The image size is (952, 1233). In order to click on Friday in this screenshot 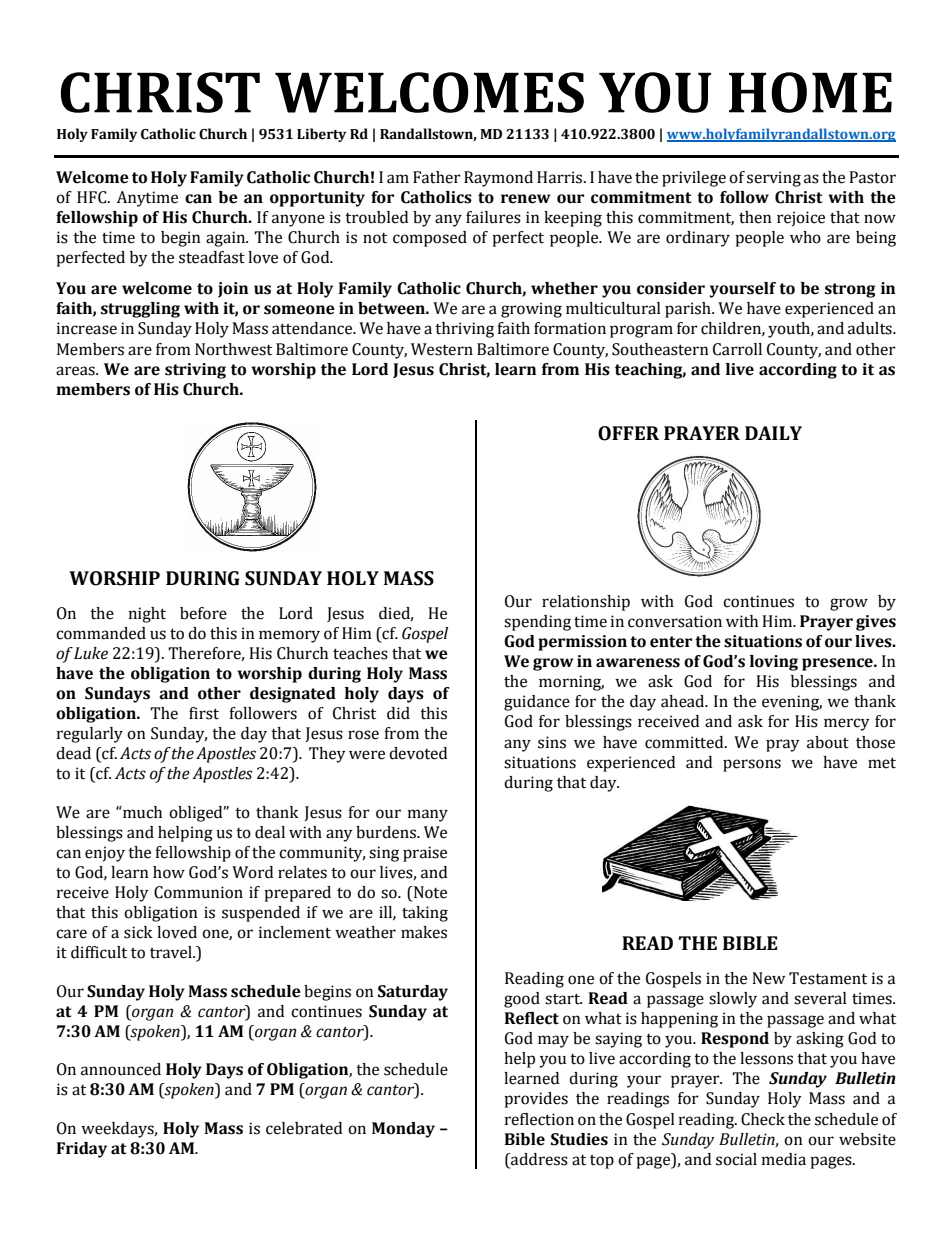, I will do `click(82, 1150)`.
